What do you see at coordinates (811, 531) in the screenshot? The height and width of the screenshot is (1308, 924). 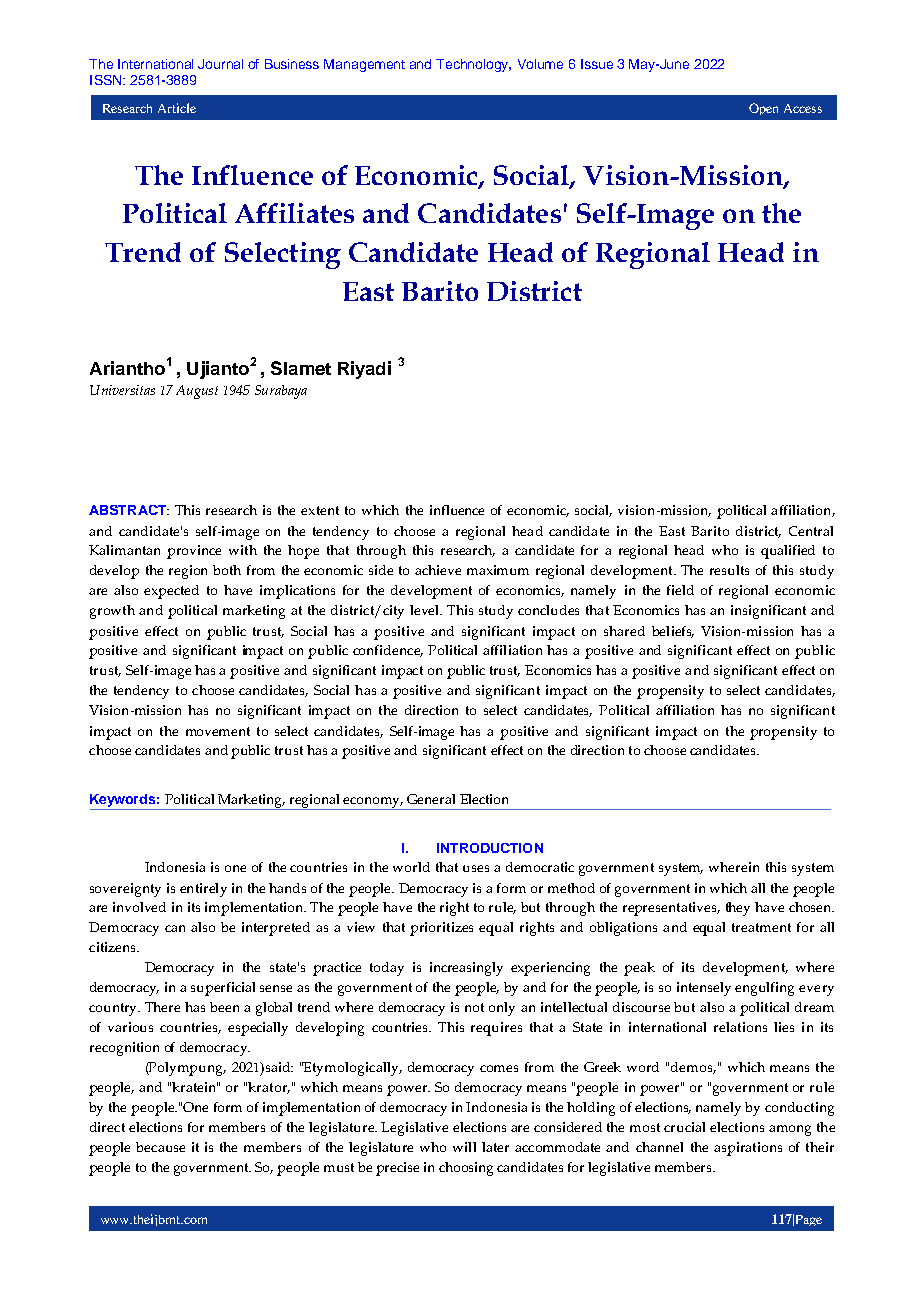 I see `Central` at bounding box center [811, 531].
